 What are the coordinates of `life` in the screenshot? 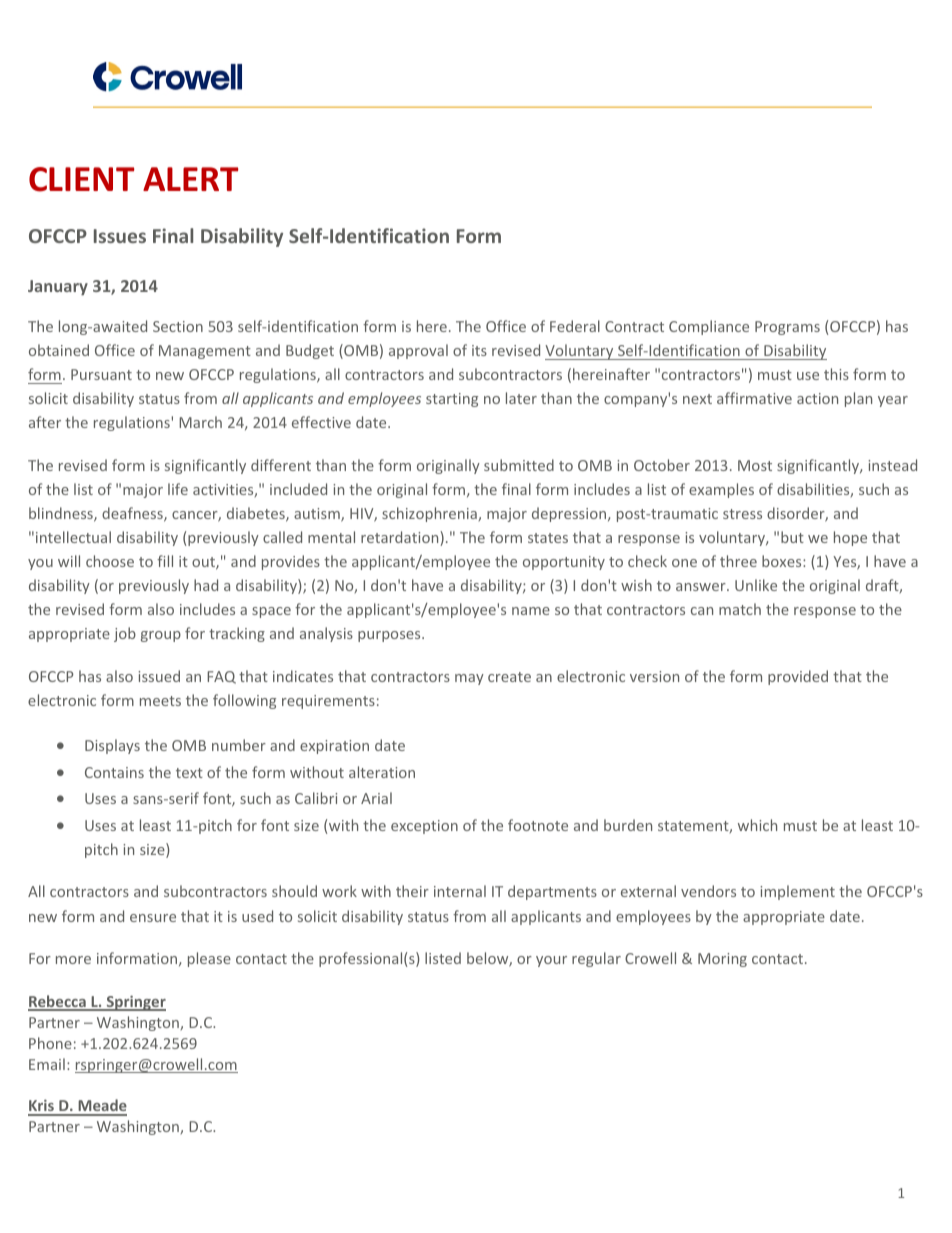 It's located at (178, 489).
